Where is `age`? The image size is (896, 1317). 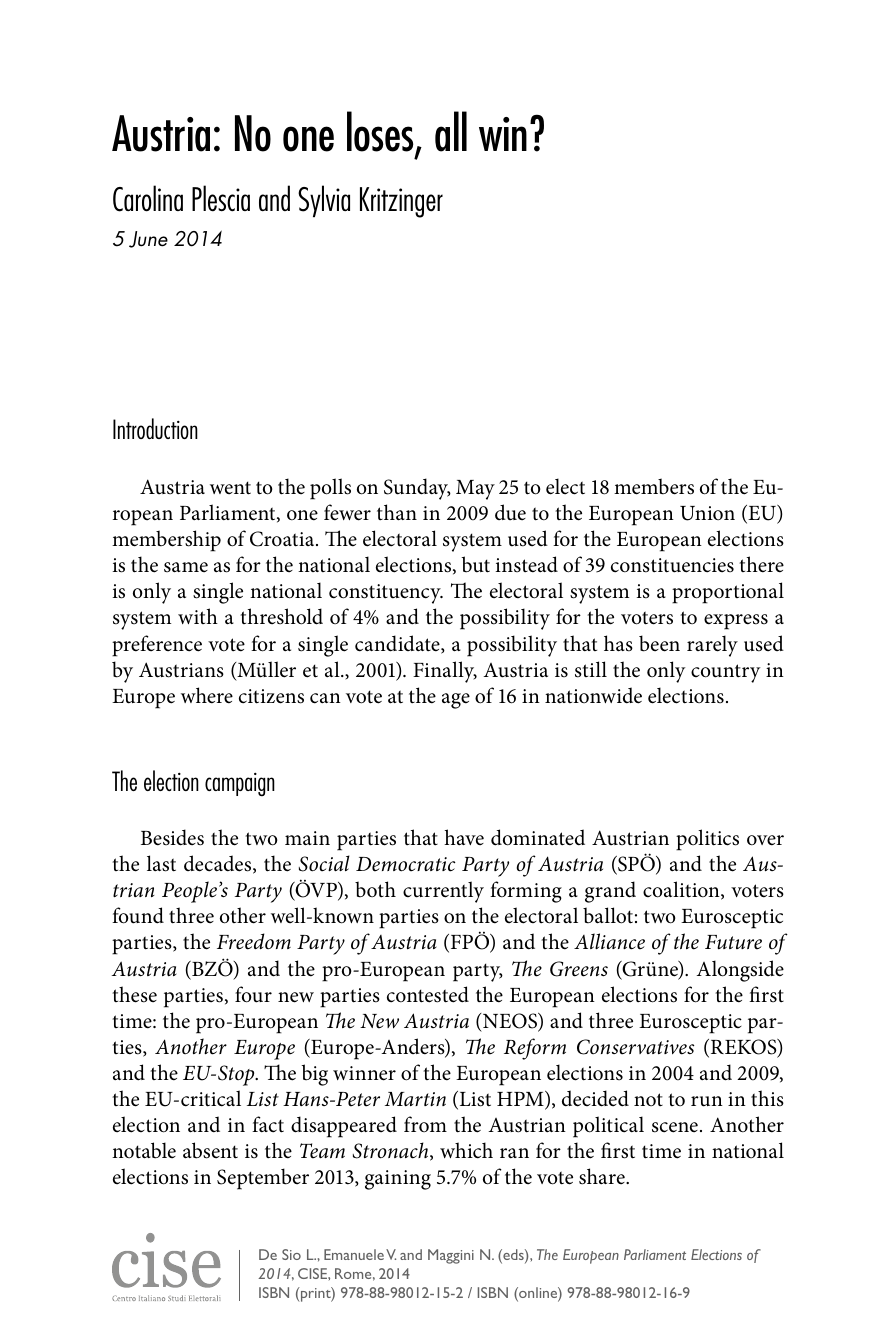
age is located at coordinates (456, 701).
